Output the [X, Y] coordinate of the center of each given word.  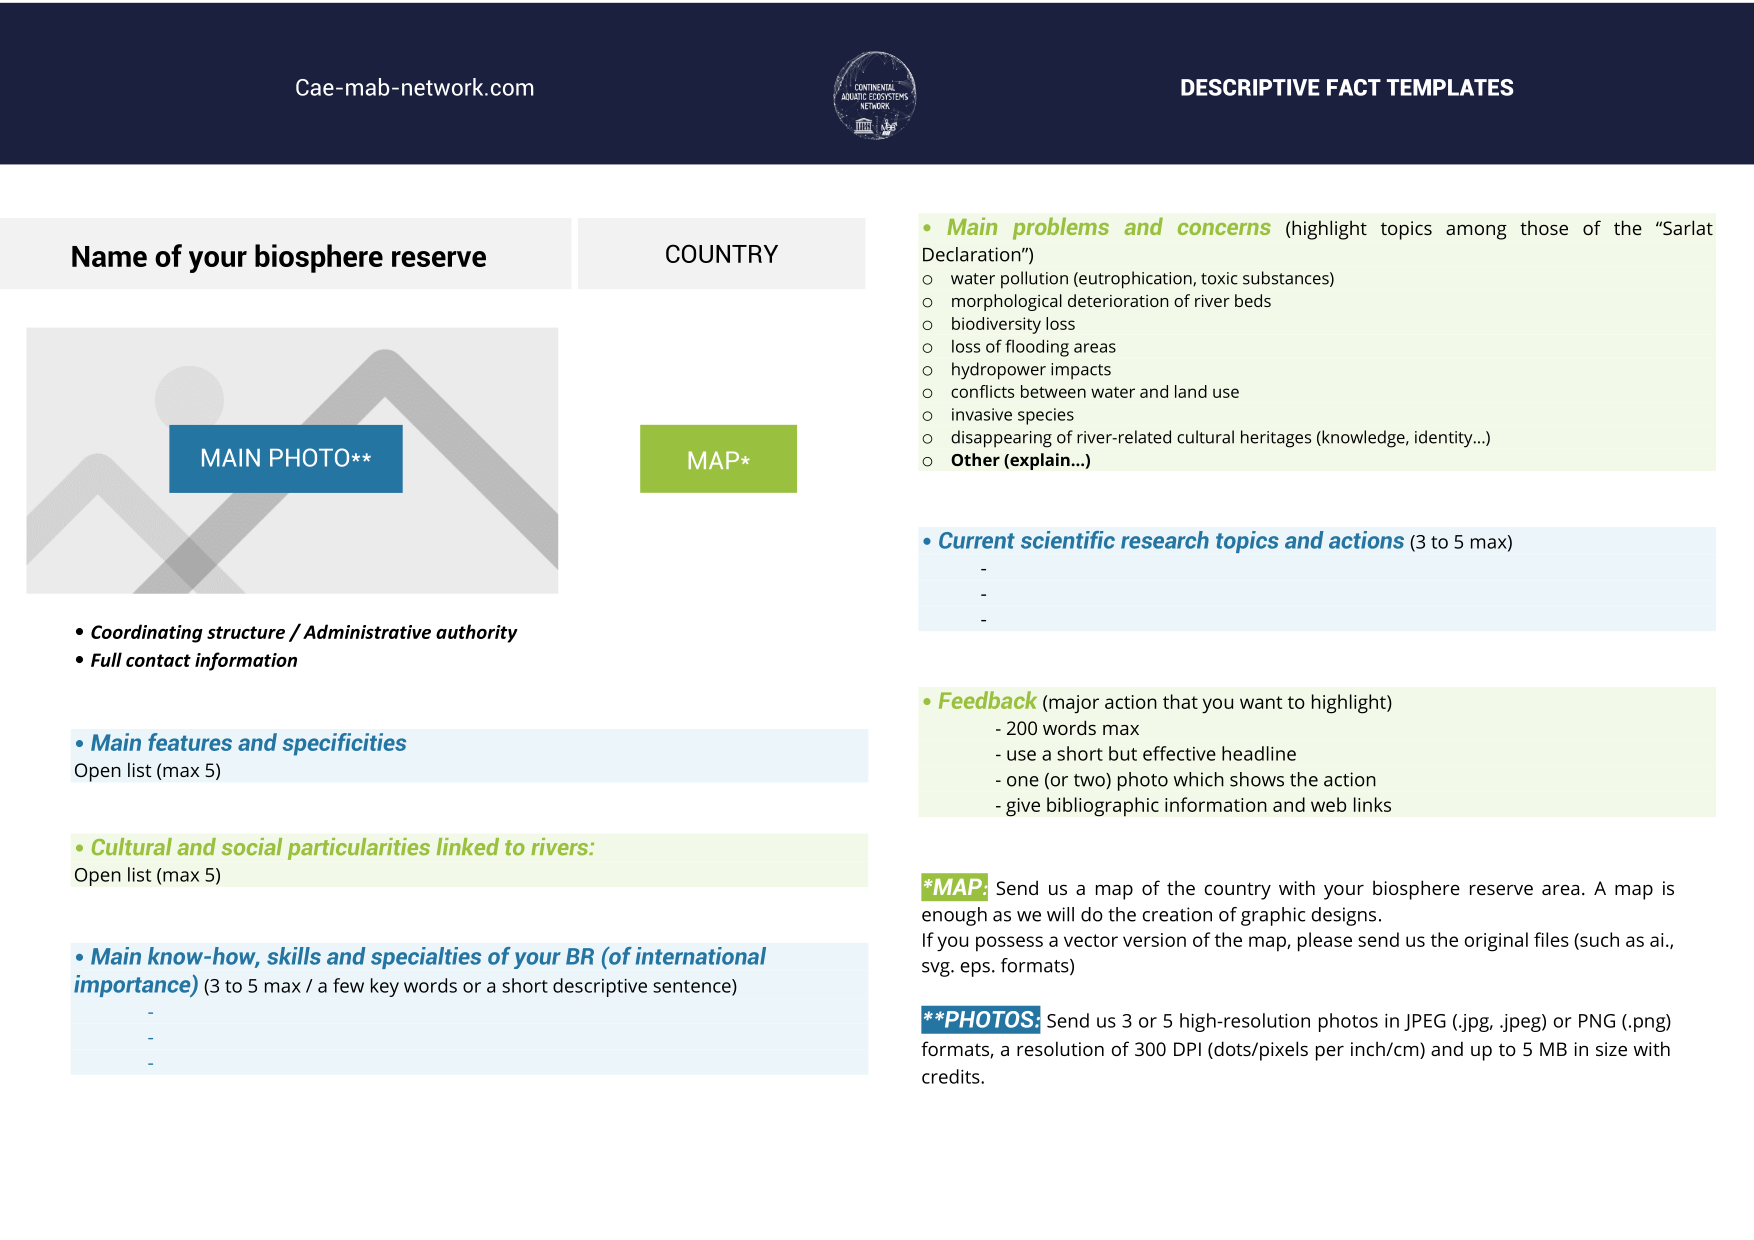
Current [977, 540]
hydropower [999, 371]
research [1165, 540]
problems [1061, 228]
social [252, 847]
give [1023, 807]
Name [109, 256]
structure [246, 632]
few [348, 985]
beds [1253, 300]
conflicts [982, 391]
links [1372, 804]
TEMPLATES [1450, 87]
